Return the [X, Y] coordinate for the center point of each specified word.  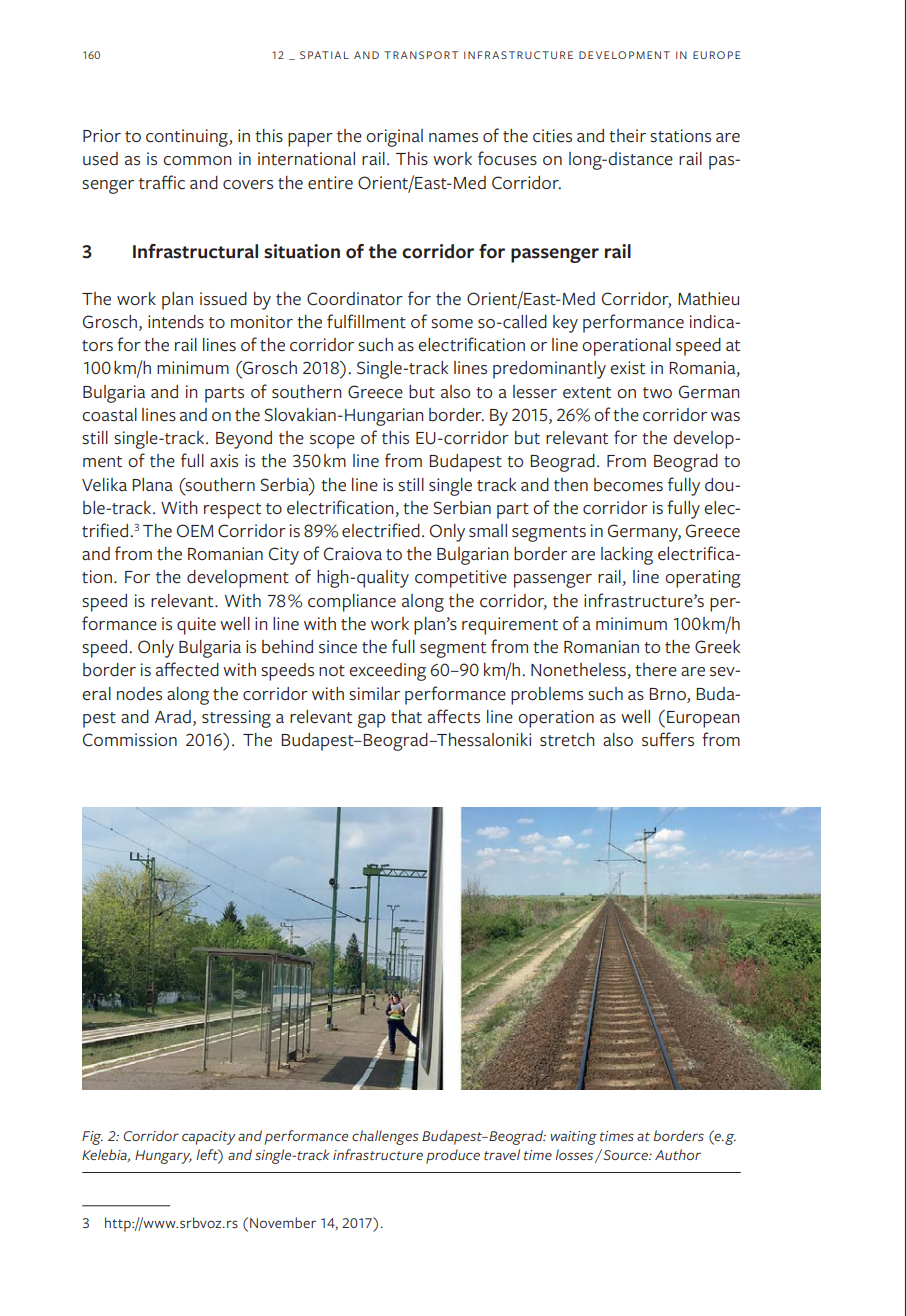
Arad [173, 717]
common [197, 161]
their [627, 136]
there [656, 670]
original [394, 138]
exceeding [387, 672]
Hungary [163, 1157]
